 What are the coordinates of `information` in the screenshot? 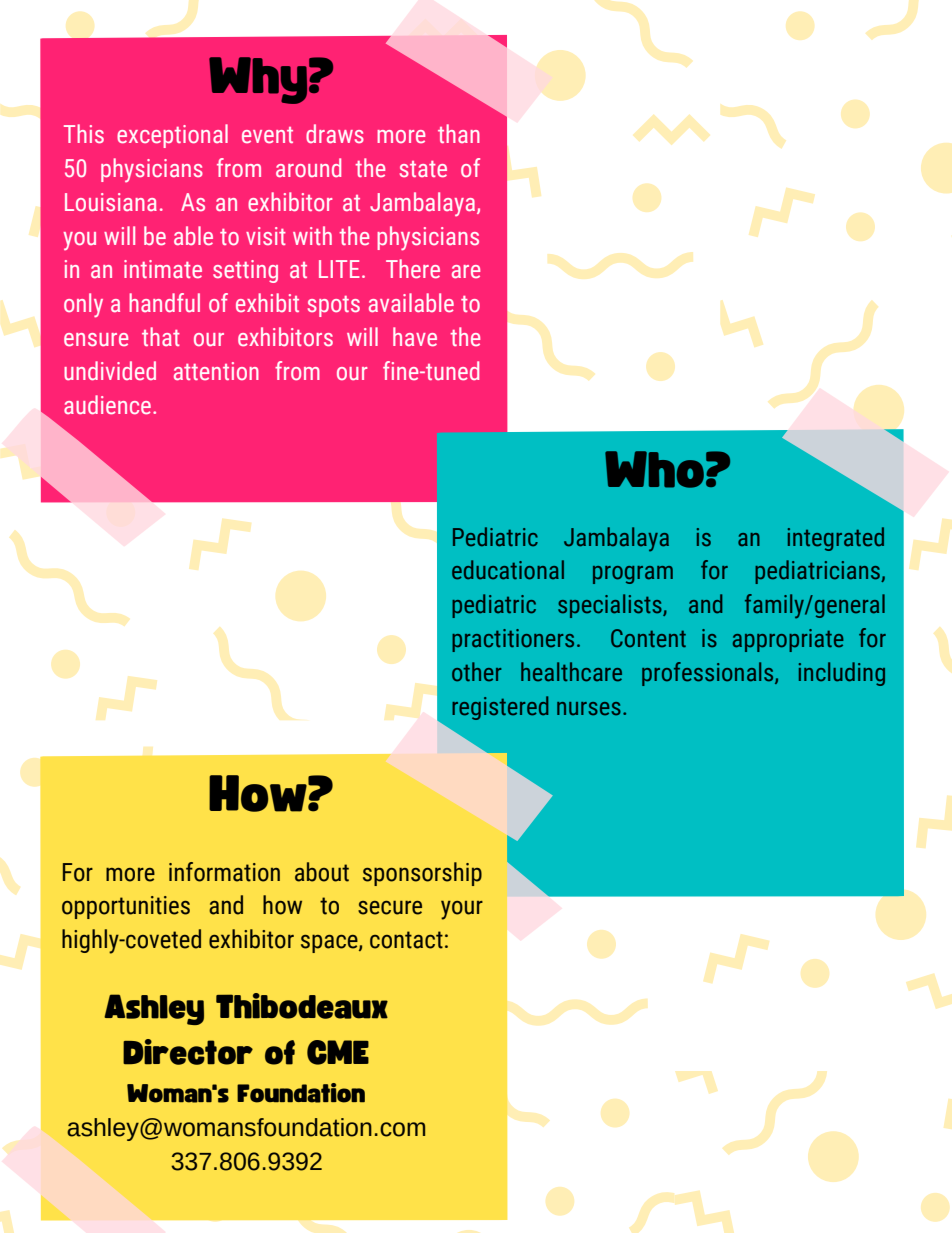 It's located at (224, 872).
